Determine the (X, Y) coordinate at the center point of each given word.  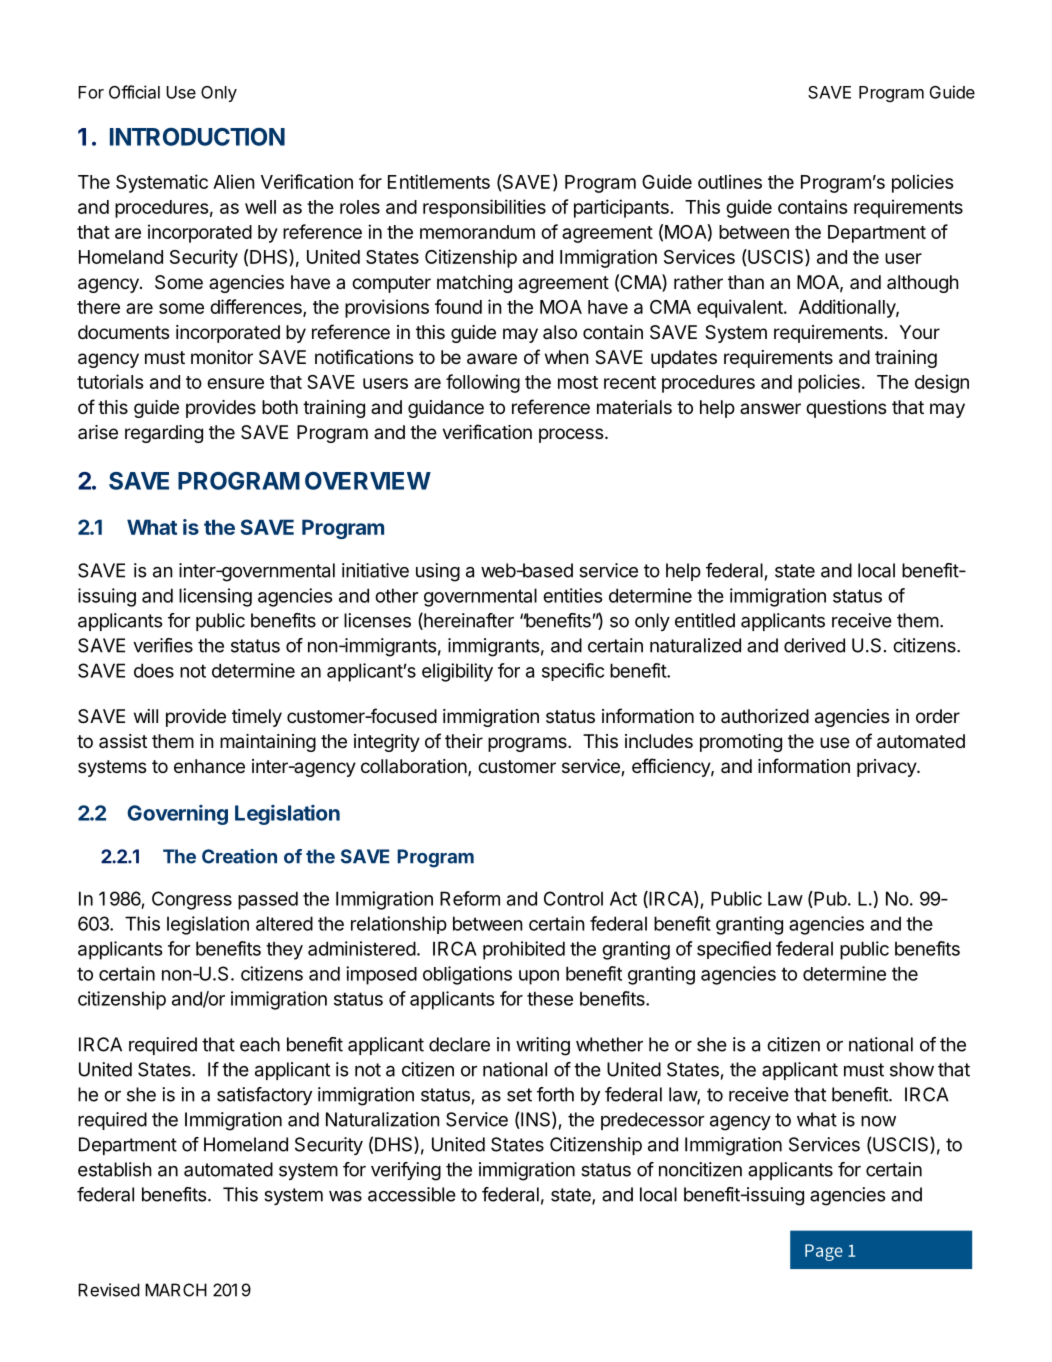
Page (824, 1252)
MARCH (176, 1290)
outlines (730, 181)
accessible (412, 1194)
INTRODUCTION (197, 137)
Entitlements (439, 181)
